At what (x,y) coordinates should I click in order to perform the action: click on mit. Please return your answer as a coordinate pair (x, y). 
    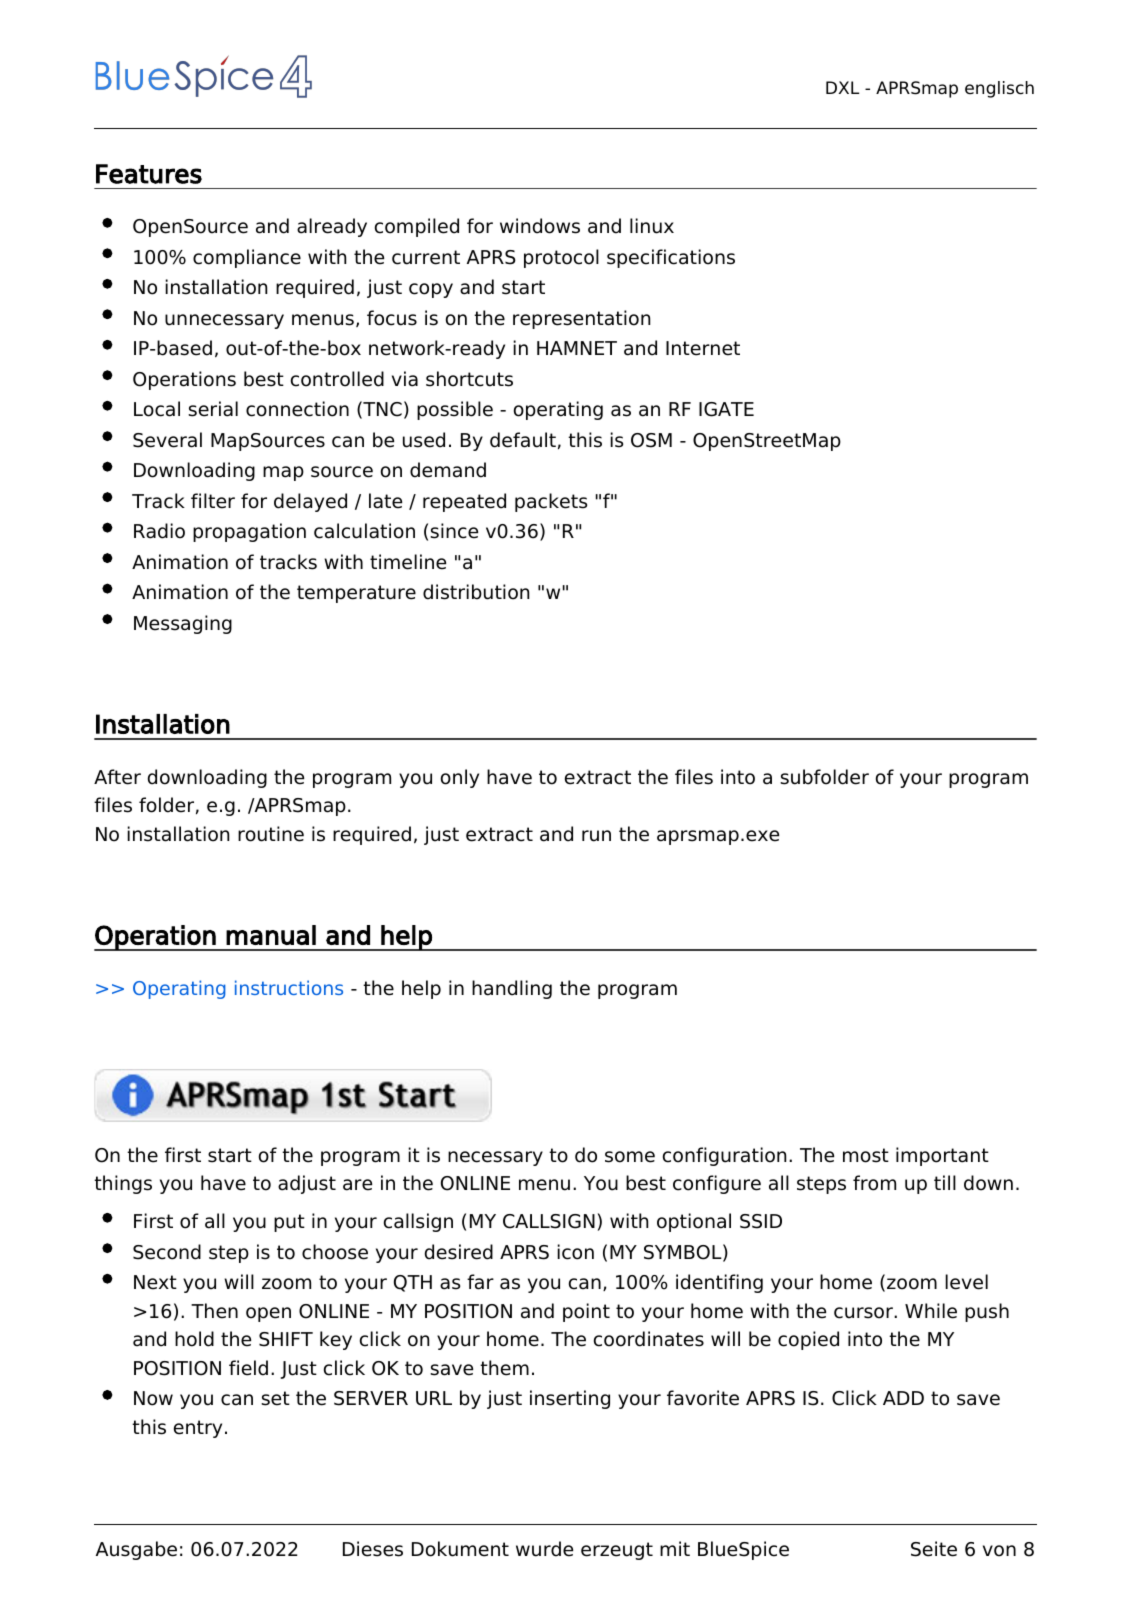
    Looking at the image, I should click on (675, 1548).
